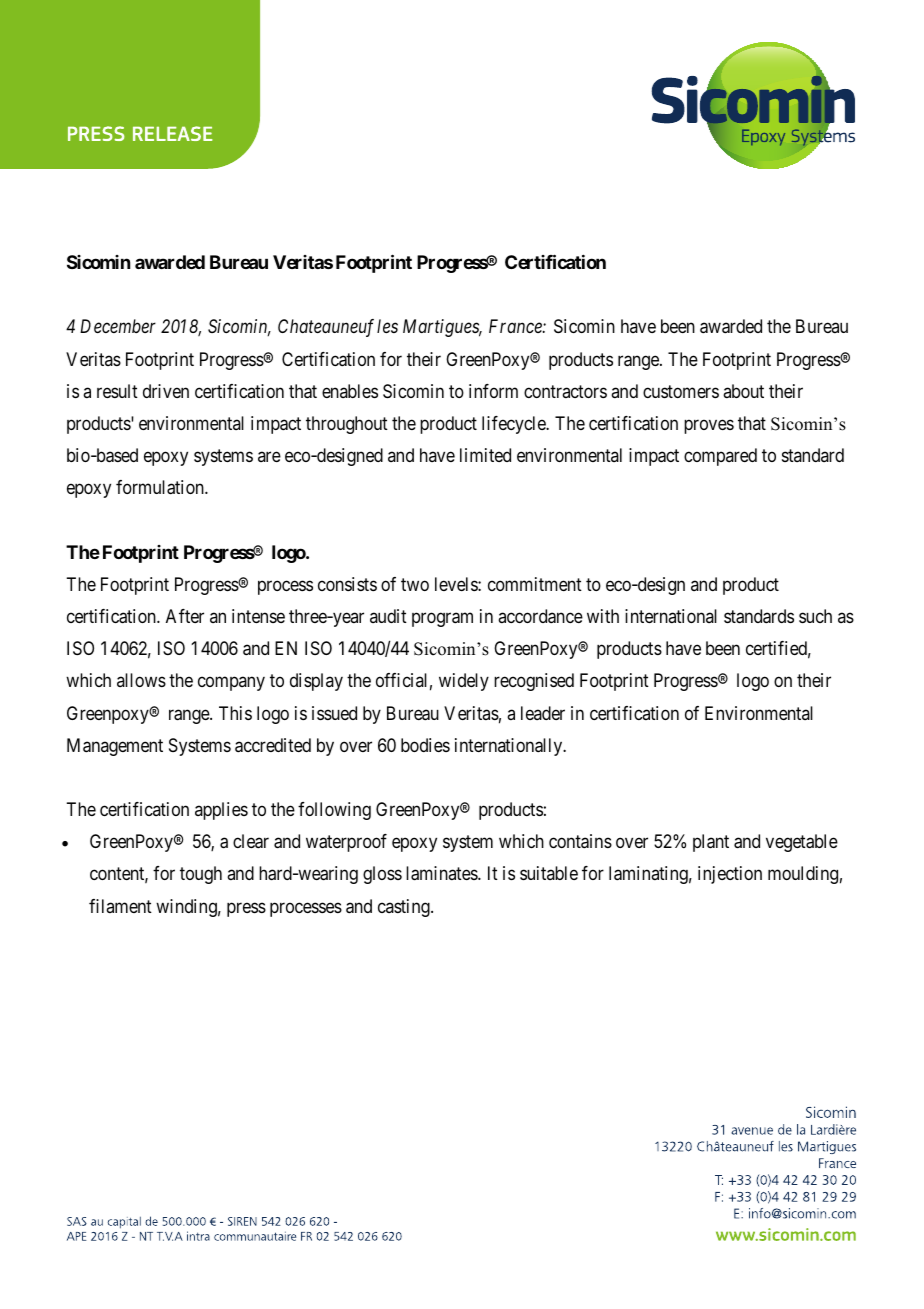 Image resolution: width=924 pixels, height=1309 pixels. I want to click on accredited, so click(273, 745).
